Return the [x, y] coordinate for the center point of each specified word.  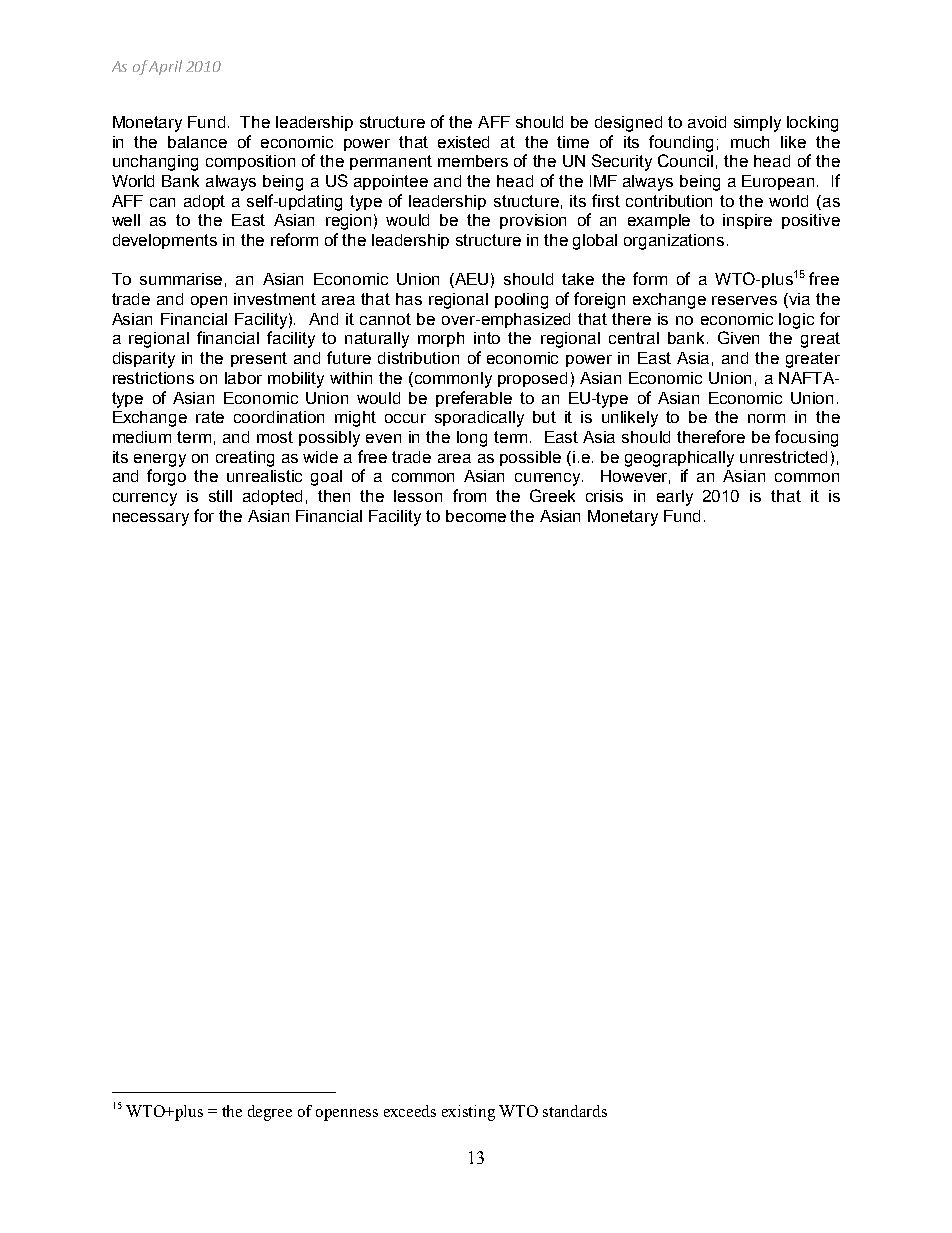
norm [766, 418]
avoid [707, 122]
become [476, 516]
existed [463, 142]
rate [210, 417]
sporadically [479, 419]
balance [197, 142]
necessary [151, 519]
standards [575, 1111]
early [675, 498]
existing [468, 1113]
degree [270, 1113]
